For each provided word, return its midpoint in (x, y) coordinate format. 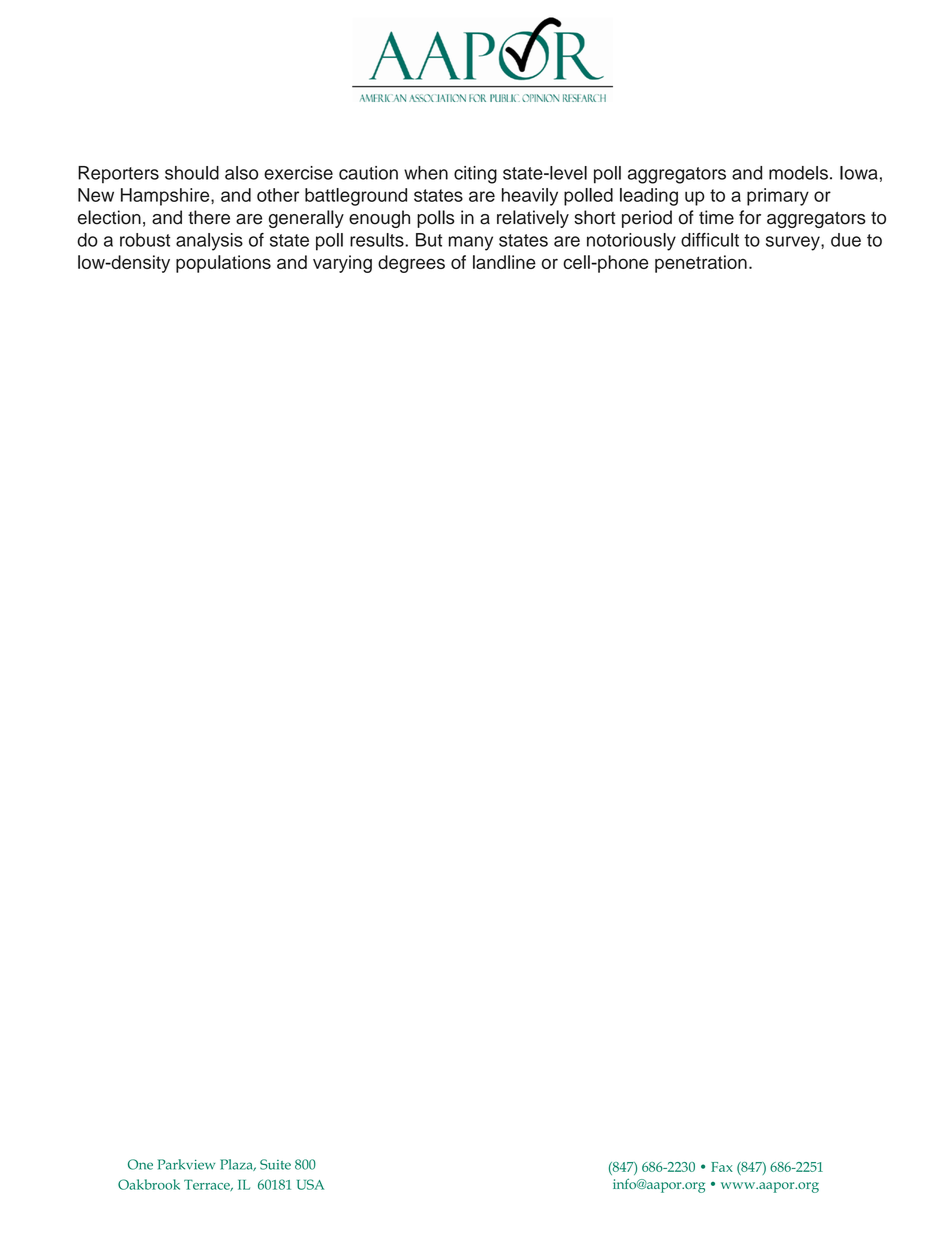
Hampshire (166, 197)
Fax (722, 1167)
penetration (701, 264)
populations (223, 264)
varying (342, 264)
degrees (411, 264)
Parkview (186, 1164)
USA (310, 1184)
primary (778, 197)
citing (475, 175)
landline (504, 262)
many (471, 243)
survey (794, 243)
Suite (275, 1164)
